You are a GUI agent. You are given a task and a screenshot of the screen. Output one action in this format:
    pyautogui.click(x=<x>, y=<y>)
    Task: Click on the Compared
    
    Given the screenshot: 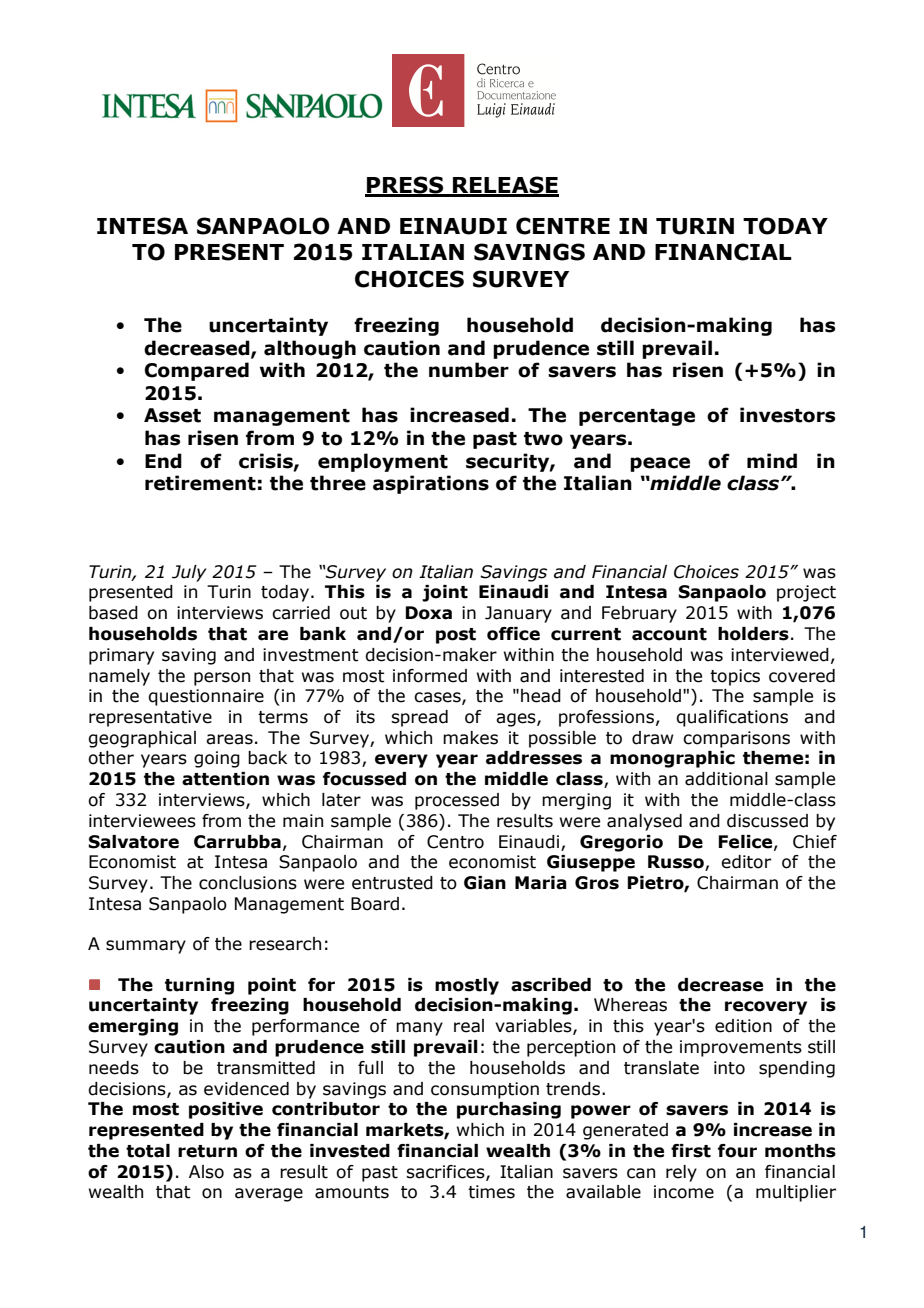 What is the action you would take?
    pyautogui.click(x=197, y=371)
